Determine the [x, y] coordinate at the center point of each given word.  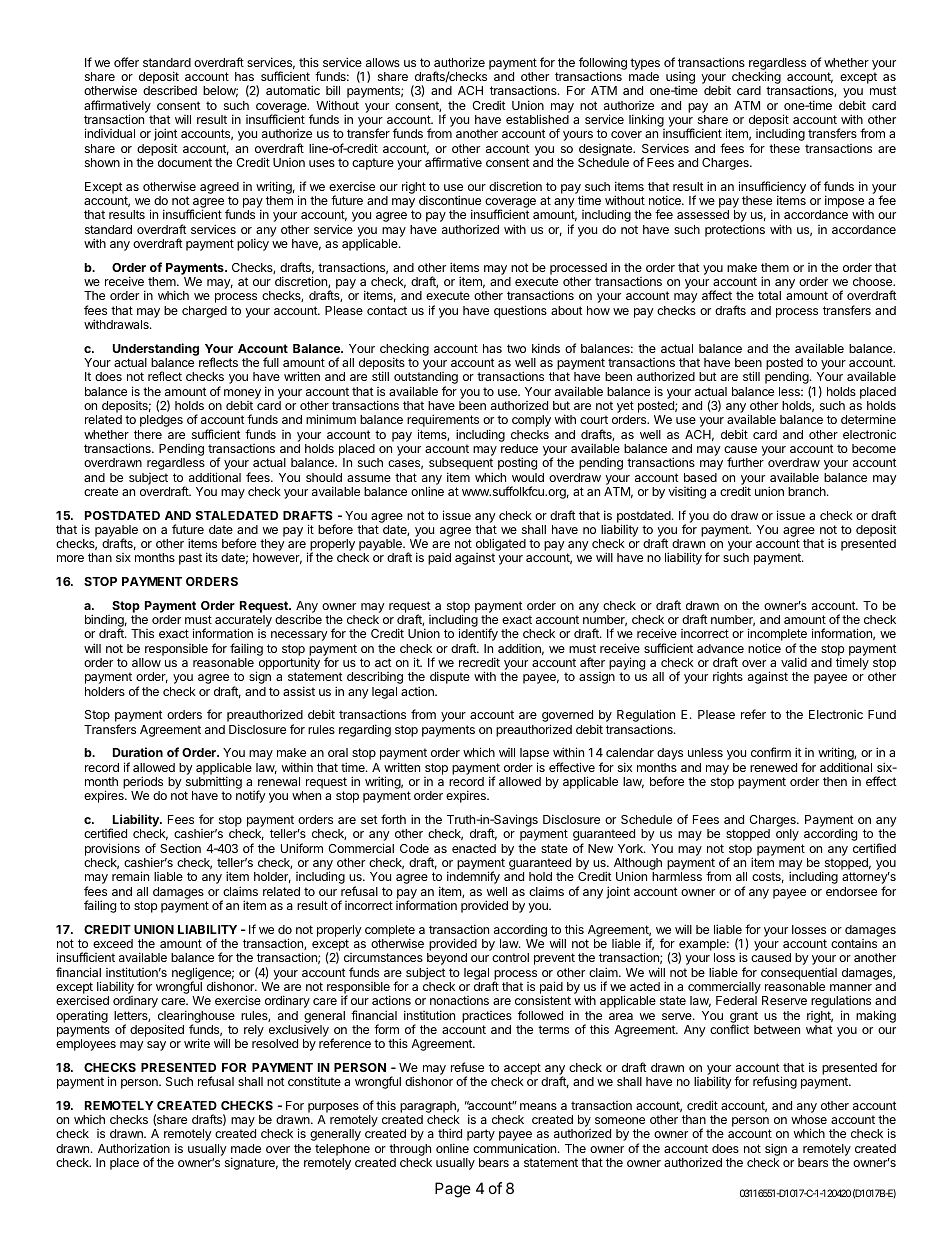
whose [809, 1119]
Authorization [134, 1148]
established [537, 119]
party [481, 1135]
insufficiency [772, 188]
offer [126, 62]
